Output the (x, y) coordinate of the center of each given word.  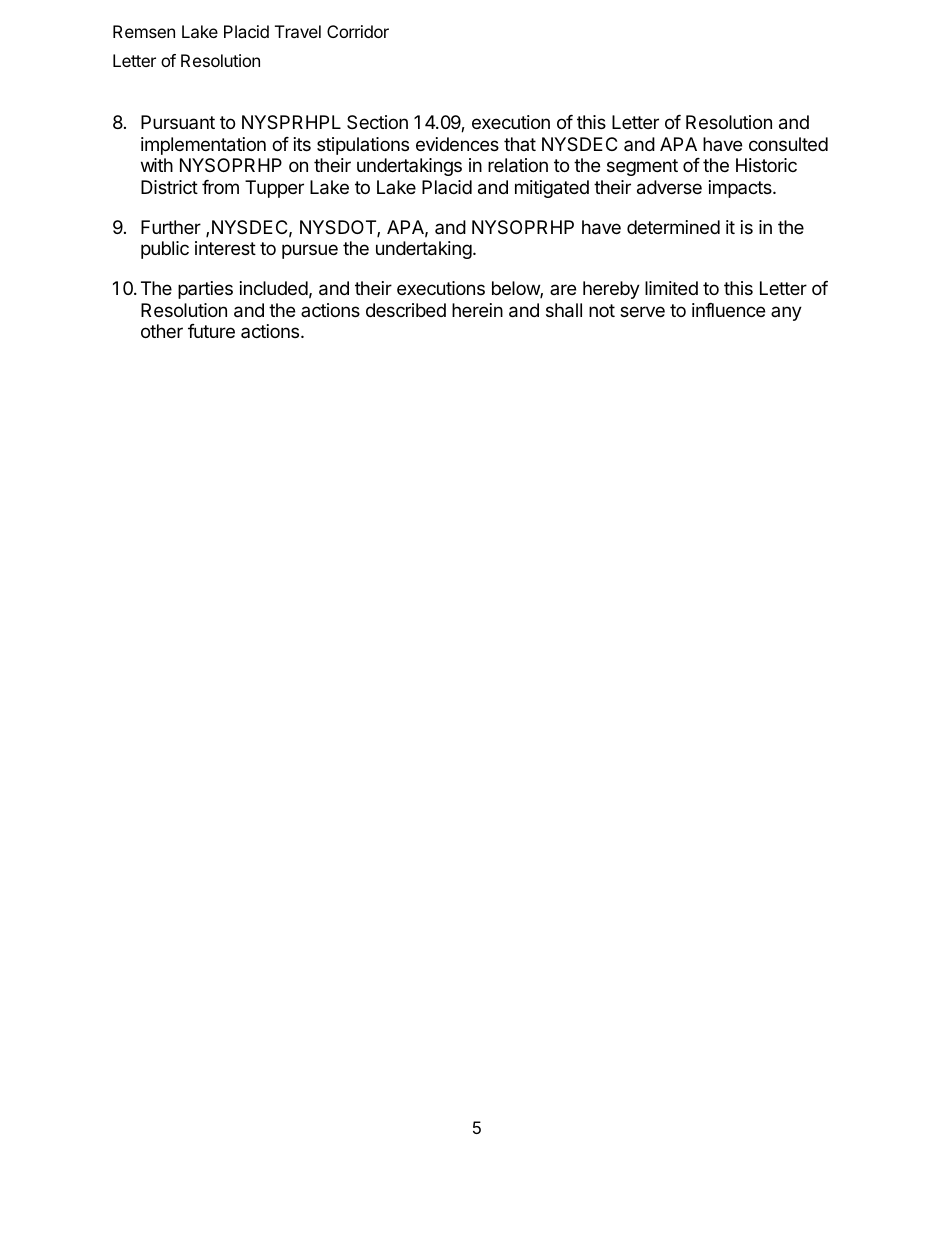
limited (671, 288)
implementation (203, 146)
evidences (457, 144)
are (563, 289)
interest (225, 248)
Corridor (358, 31)
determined (673, 227)
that (520, 144)
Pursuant (178, 122)
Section (377, 122)
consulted (788, 144)
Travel (298, 31)
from (220, 187)
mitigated (552, 189)
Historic (766, 165)
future (211, 331)
